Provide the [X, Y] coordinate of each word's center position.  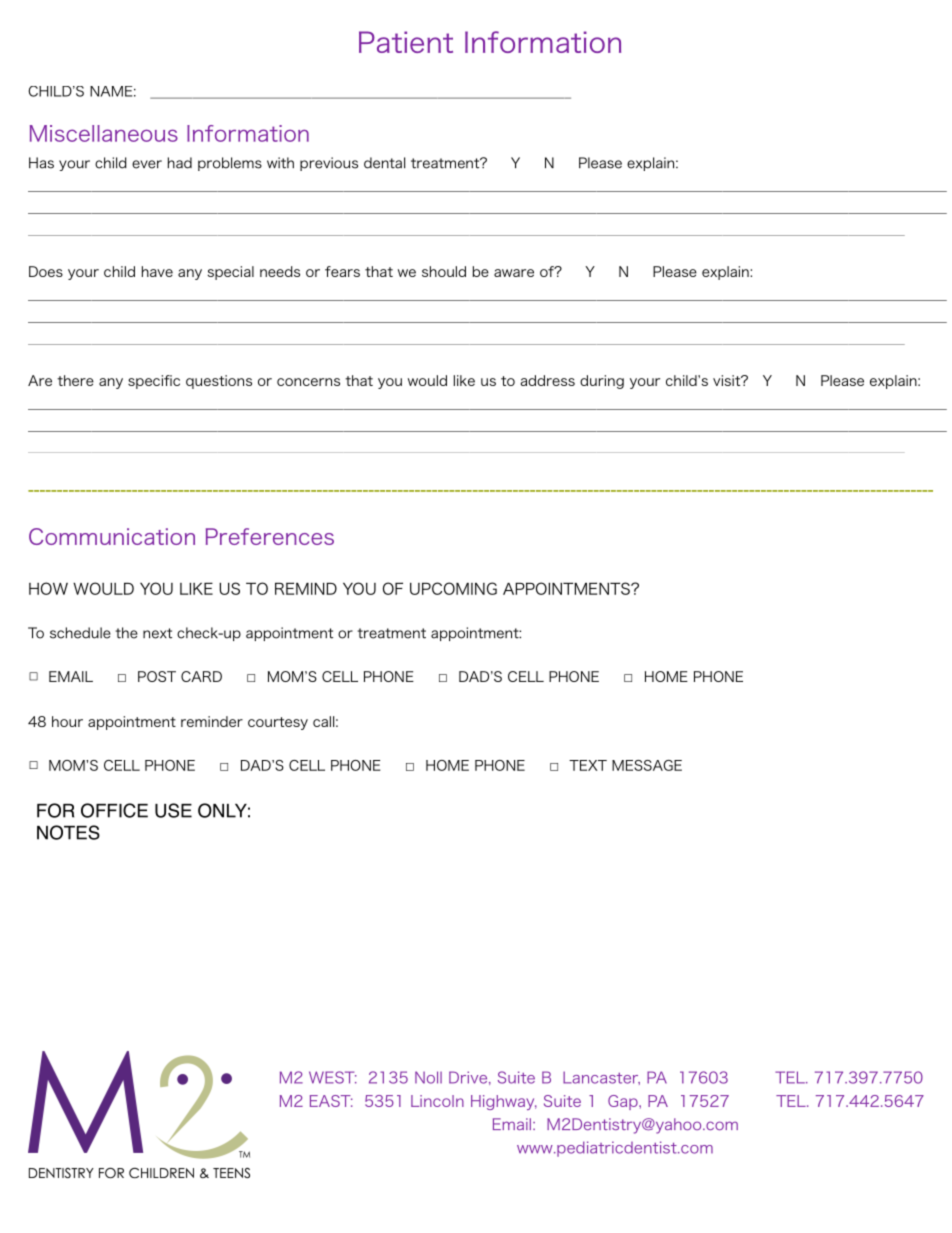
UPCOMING [453, 588]
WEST [333, 1077]
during [602, 382]
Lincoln [437, 1101]
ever [147, 164]
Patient [406, 42]
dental [385, 163]
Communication [112, 536]
